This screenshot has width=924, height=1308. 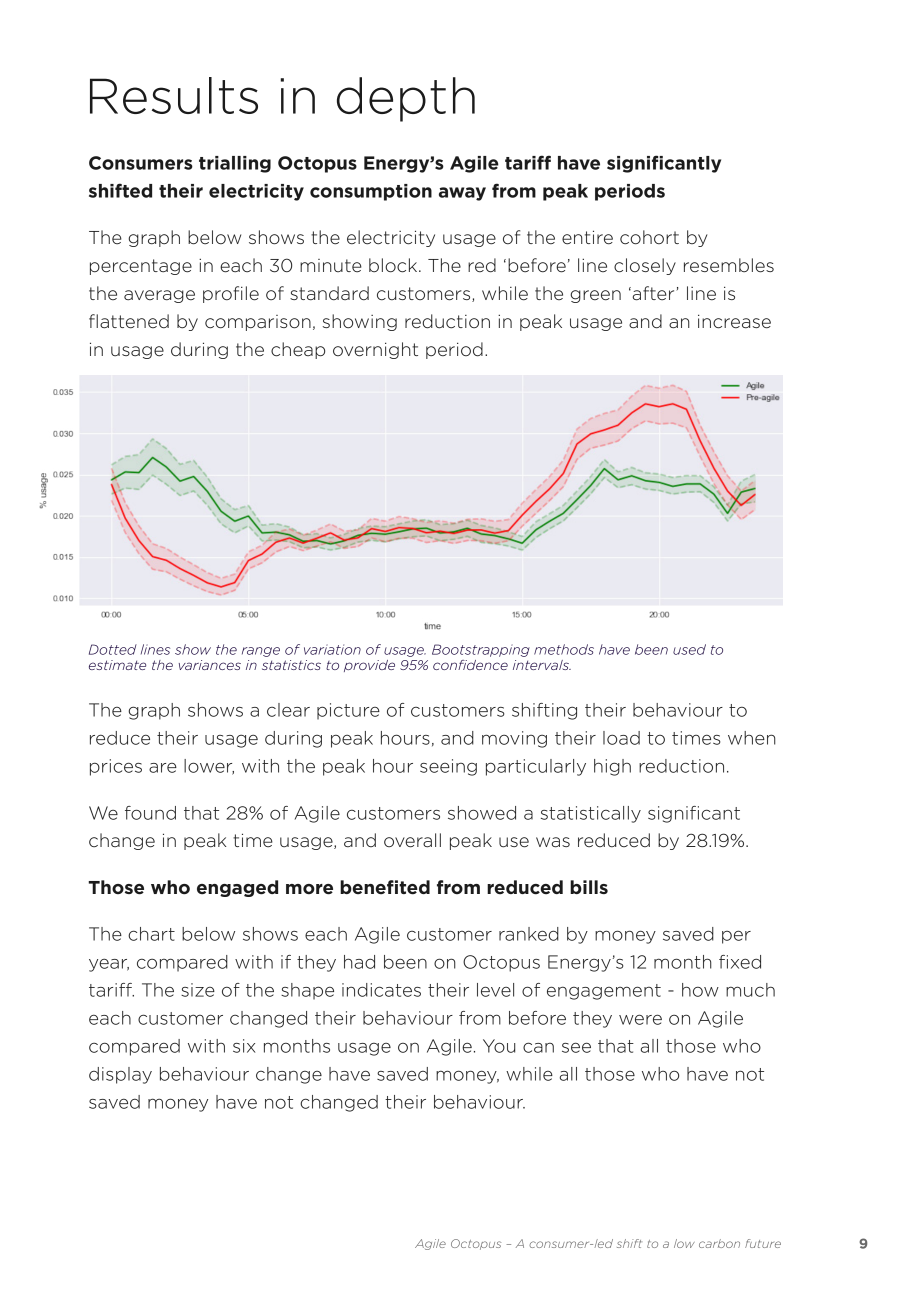 I want to click on display, so click(x=120, y=1075).
